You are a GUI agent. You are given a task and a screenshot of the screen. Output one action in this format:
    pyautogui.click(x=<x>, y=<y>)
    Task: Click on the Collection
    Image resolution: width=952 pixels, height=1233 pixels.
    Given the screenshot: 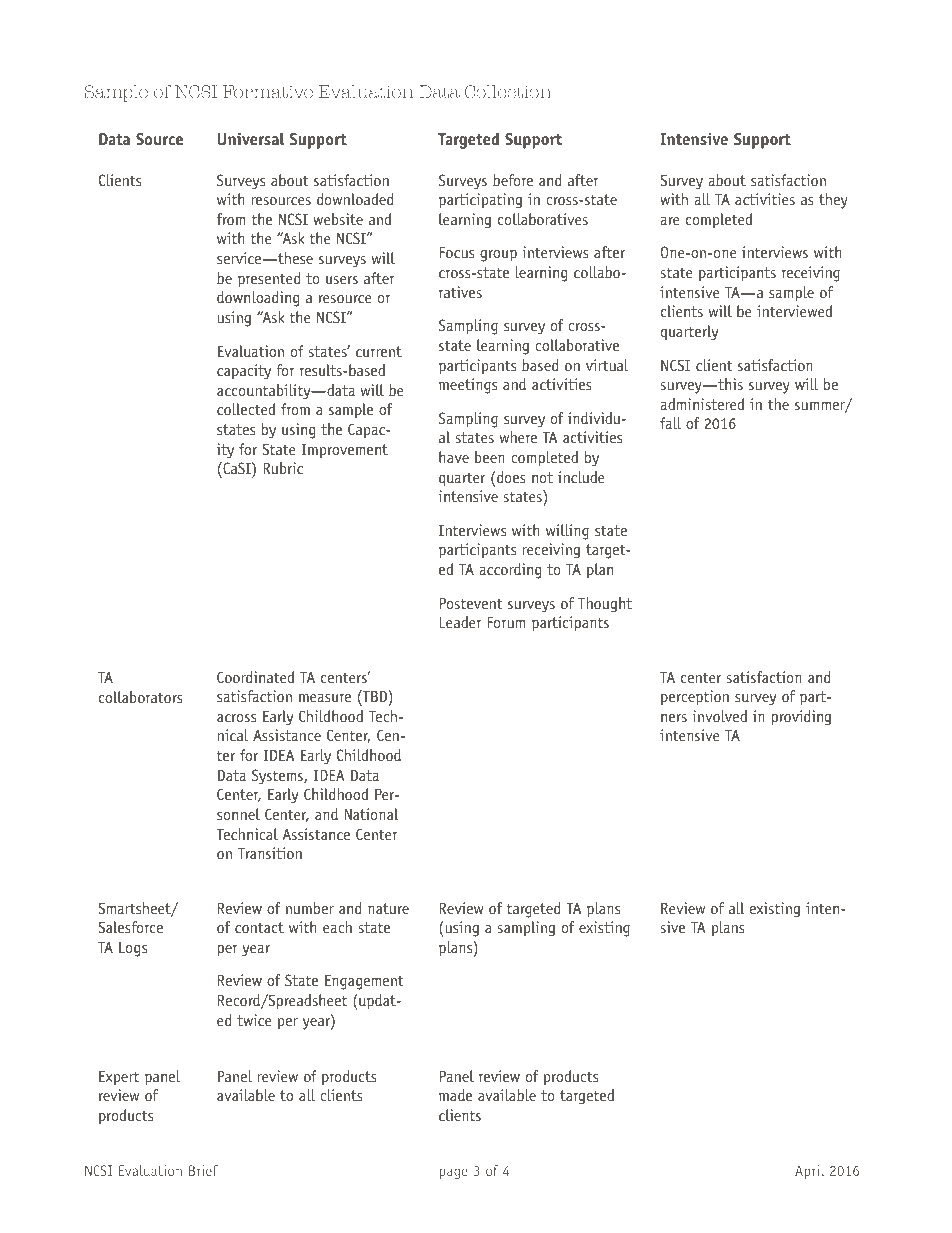 What is the action you would take?
    pyautogui.click(x=508, y=92)
